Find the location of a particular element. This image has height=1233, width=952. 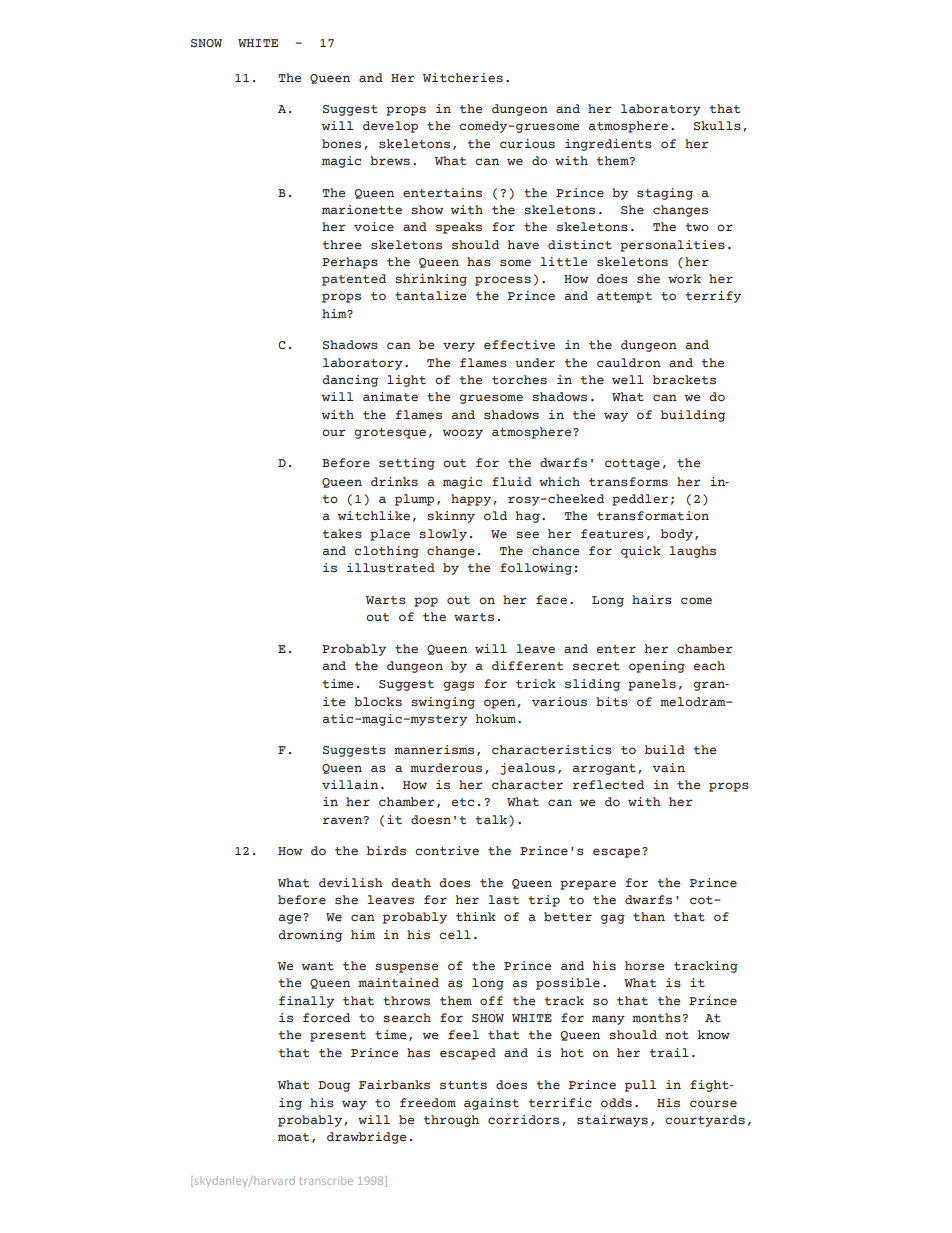

SNOW is located at coordinates (206, 43).
